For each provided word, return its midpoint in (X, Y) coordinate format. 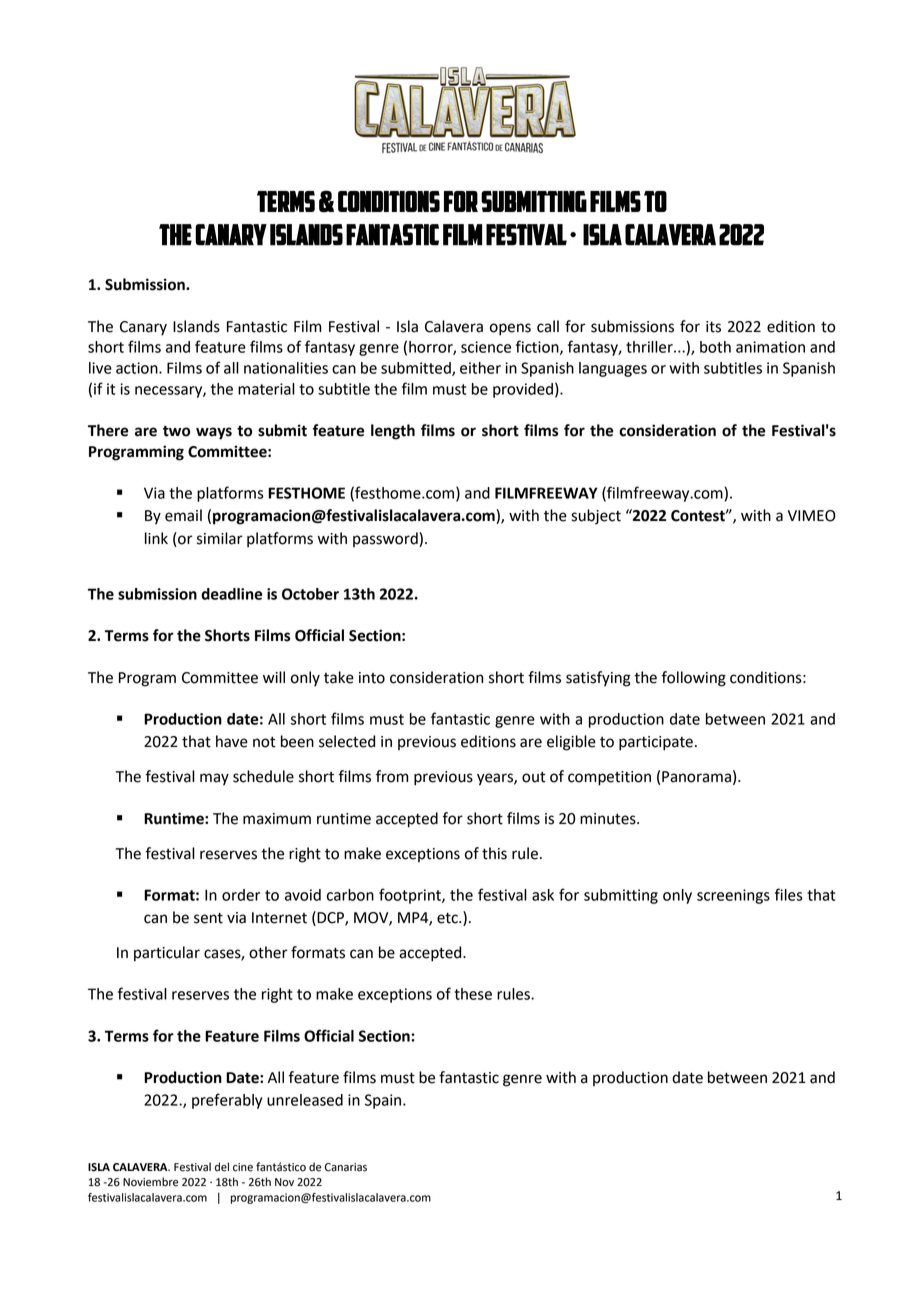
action (138, 368)
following (693, 679)
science (486, 347)
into (372, 678)
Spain (384, 1101)
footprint (411, 896)
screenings (733, 896)
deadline (231, 594)
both (715, 347)
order (241, 895)
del (222, 1167)
